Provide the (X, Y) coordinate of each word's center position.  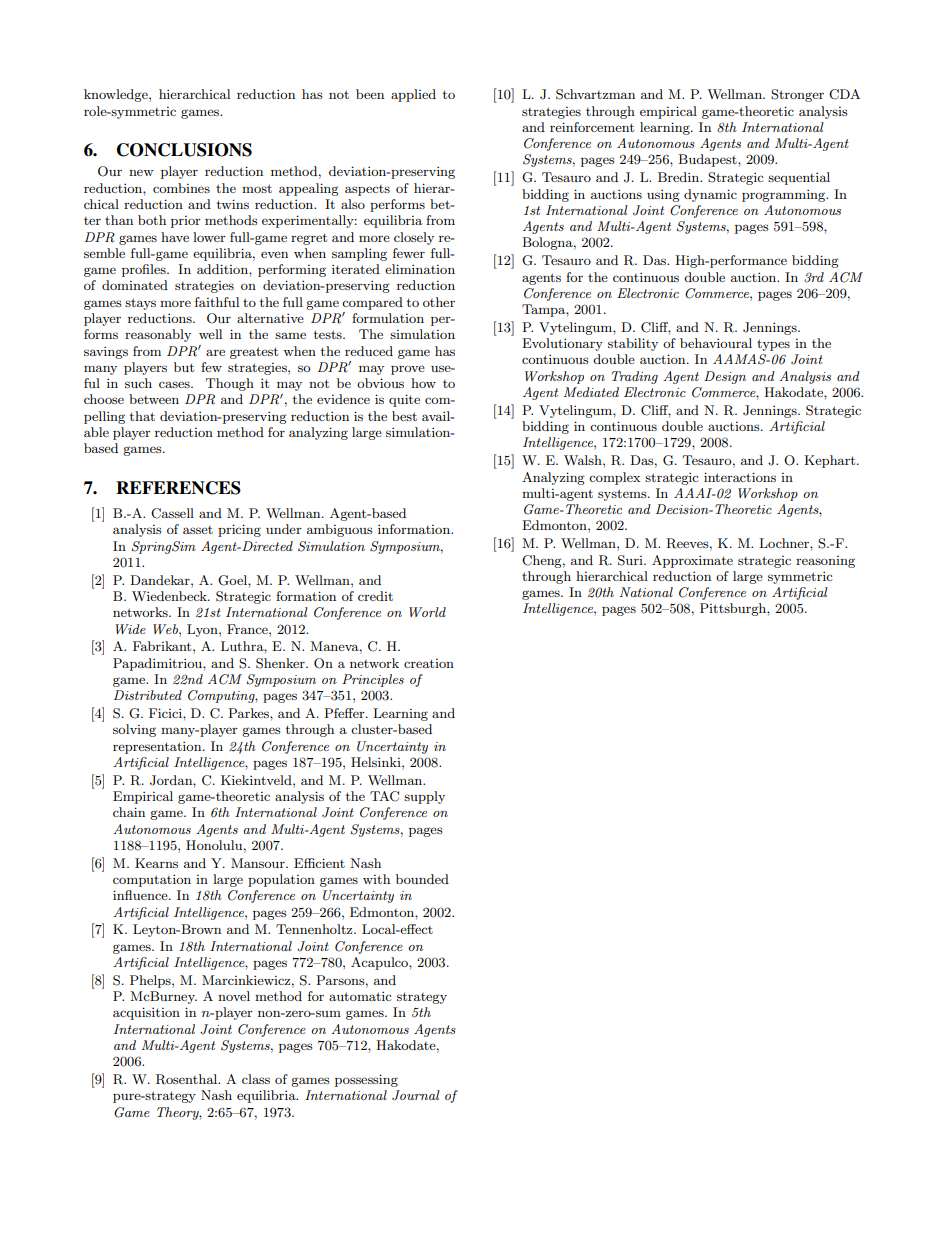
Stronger (797, 95)
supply (424, 797)
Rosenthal (188, 1079)
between (154, 399)
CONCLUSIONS (184, 150)
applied (413, 95)
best (404, 416)
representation (158, 747)
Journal (416, 1095)
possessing (366, 1080)
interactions (740, 477)
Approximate (692, 561)
